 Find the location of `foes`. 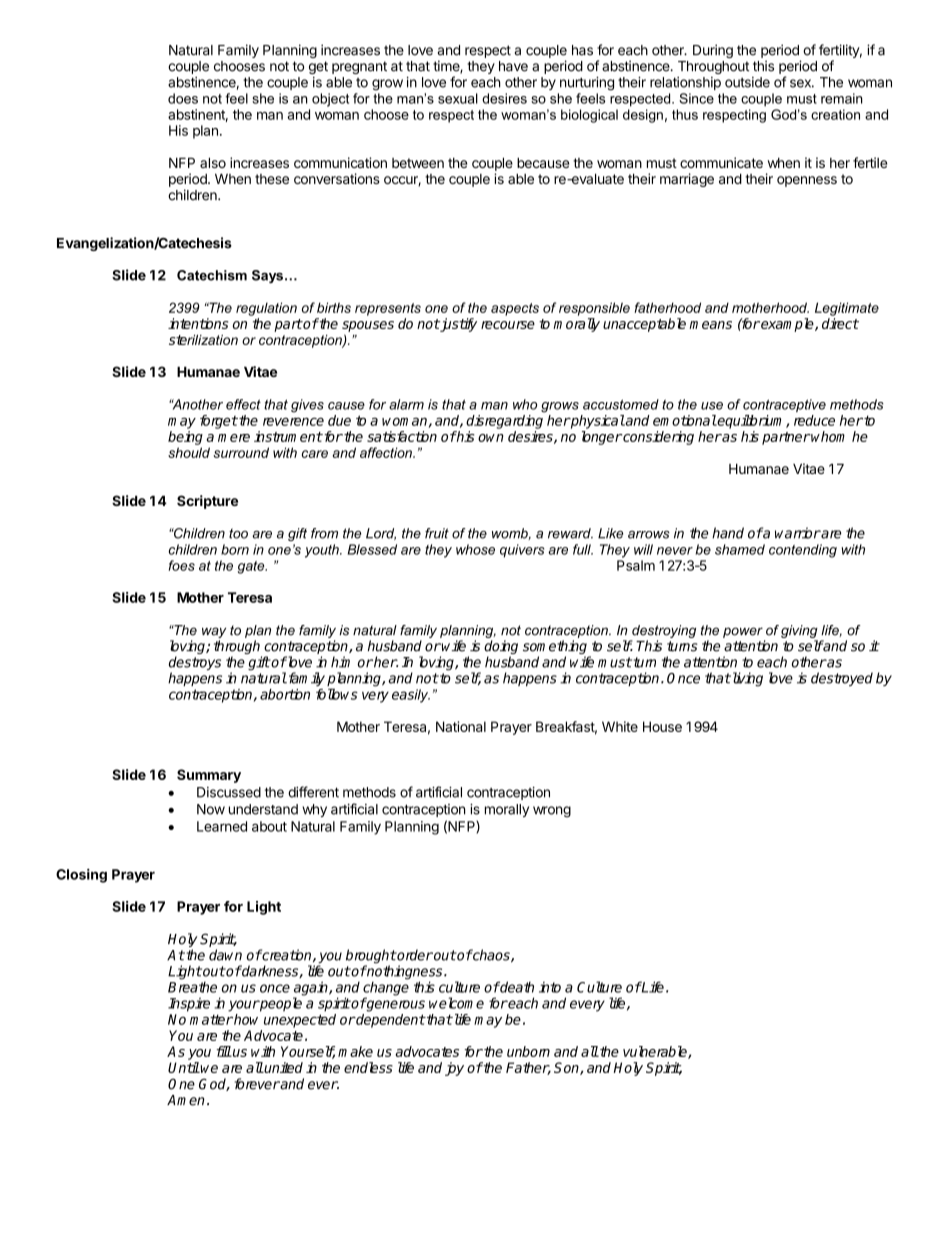

foes is located at coordinates (182, 565).
